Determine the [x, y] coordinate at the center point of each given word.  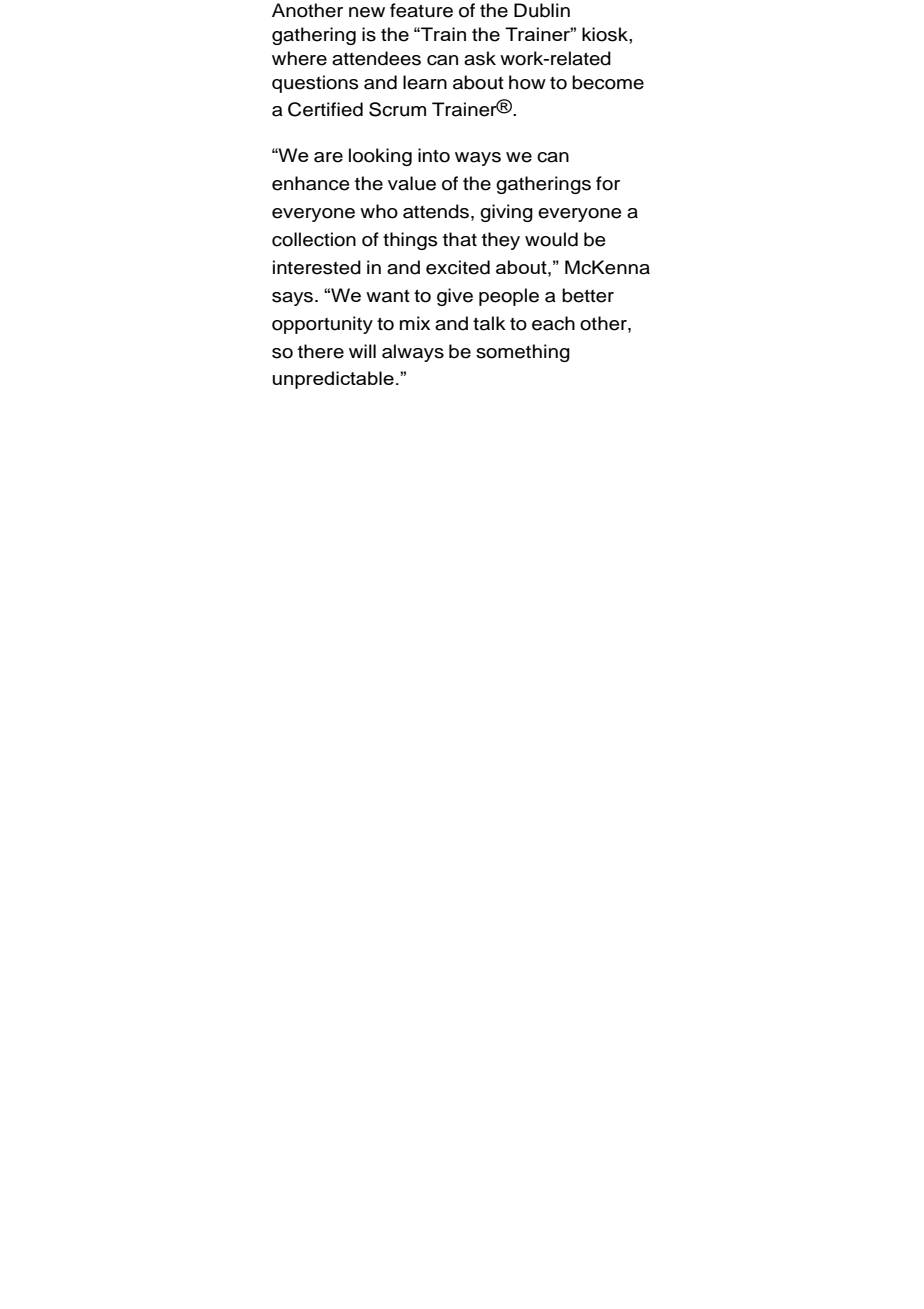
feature [421, 10]
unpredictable [333, 380]
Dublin [542, 10]
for [608, 183]
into [434, 155]
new [367, 12]
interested [317, 267]
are [328, 157]
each [553, 323]
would [551, 239]
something [523, 353]
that [460, 239]
